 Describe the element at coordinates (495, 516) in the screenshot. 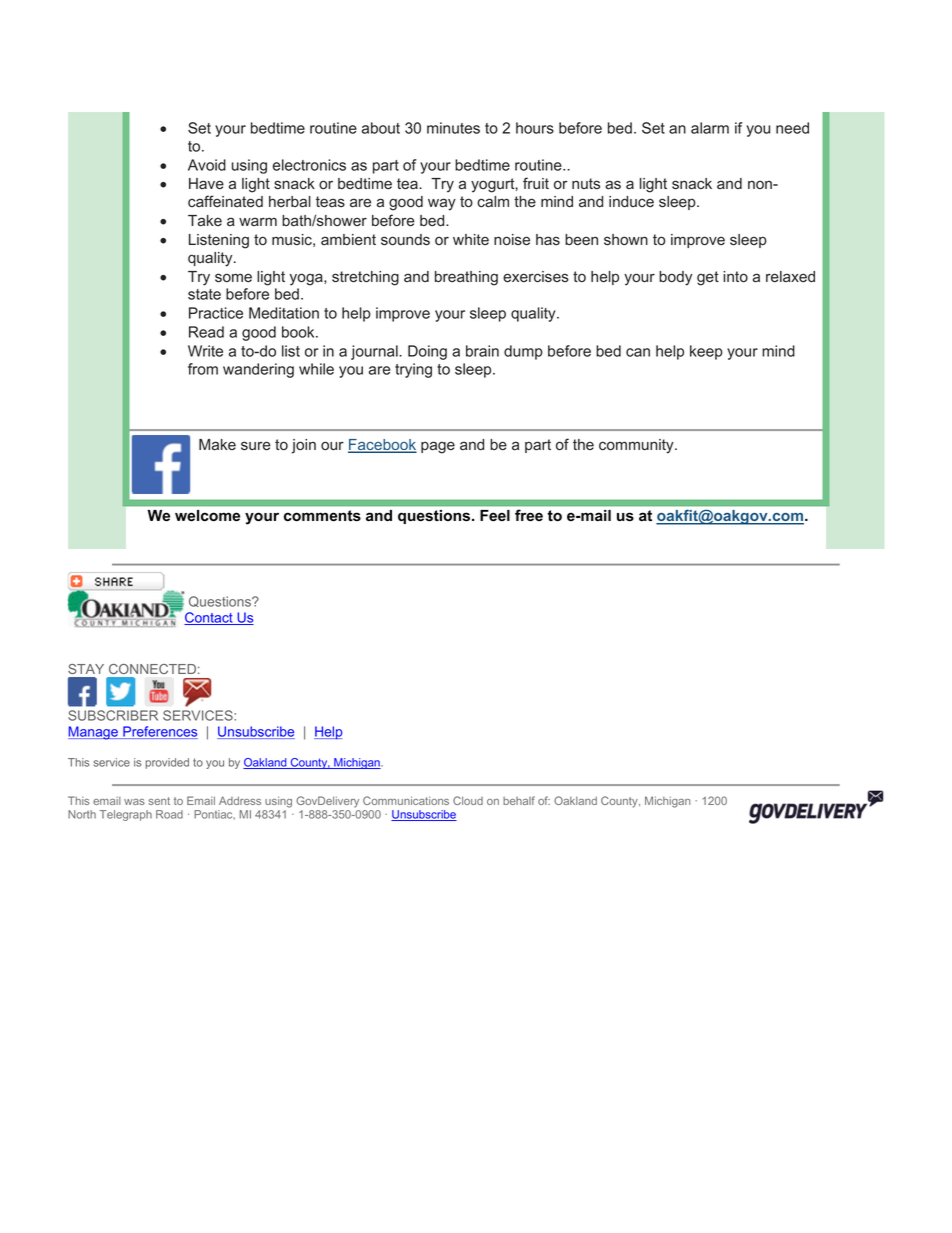

I see `Feel` at that location.
